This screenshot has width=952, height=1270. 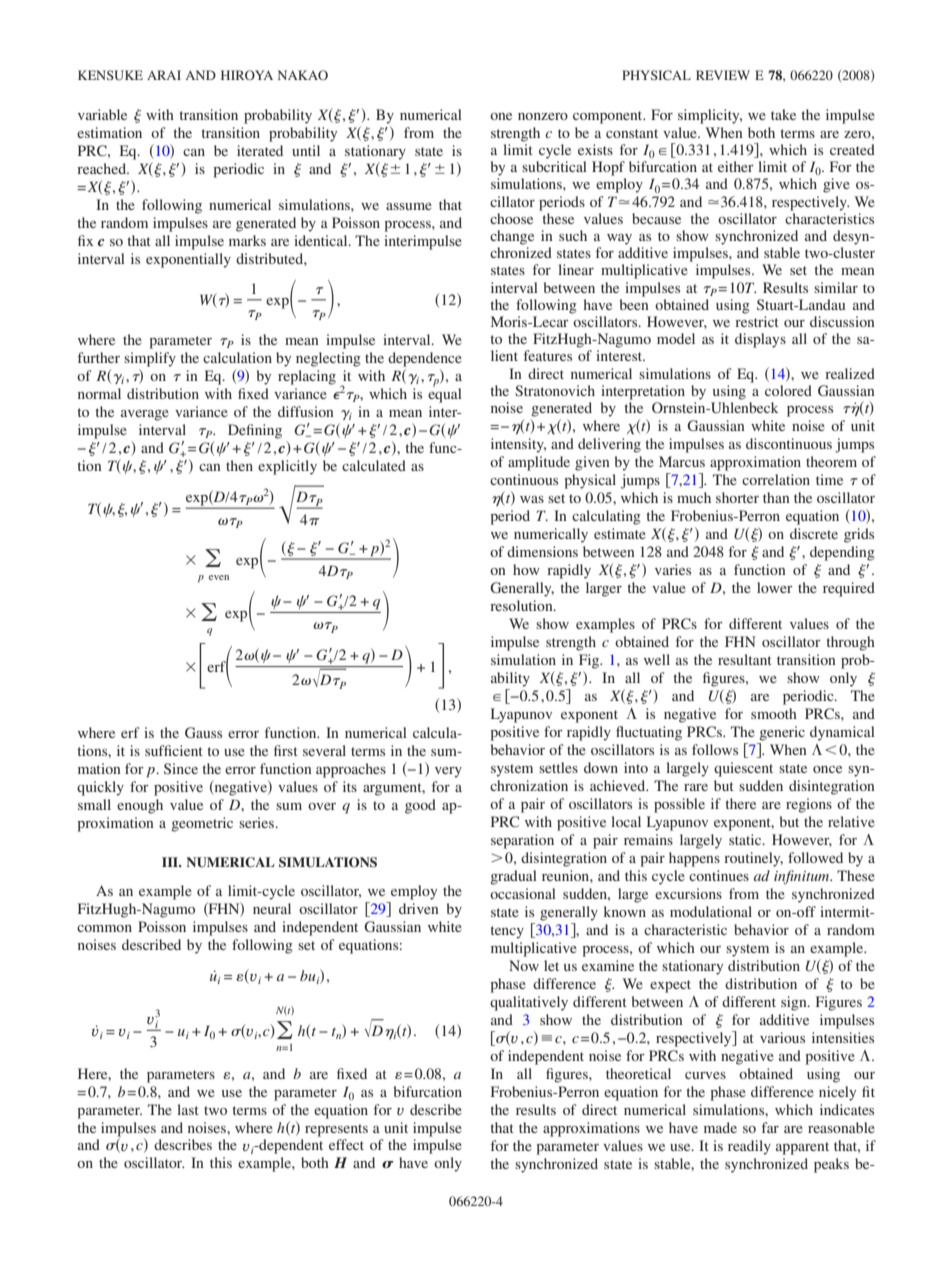 I want to click on amplitude, so click(x=539, y=463).
